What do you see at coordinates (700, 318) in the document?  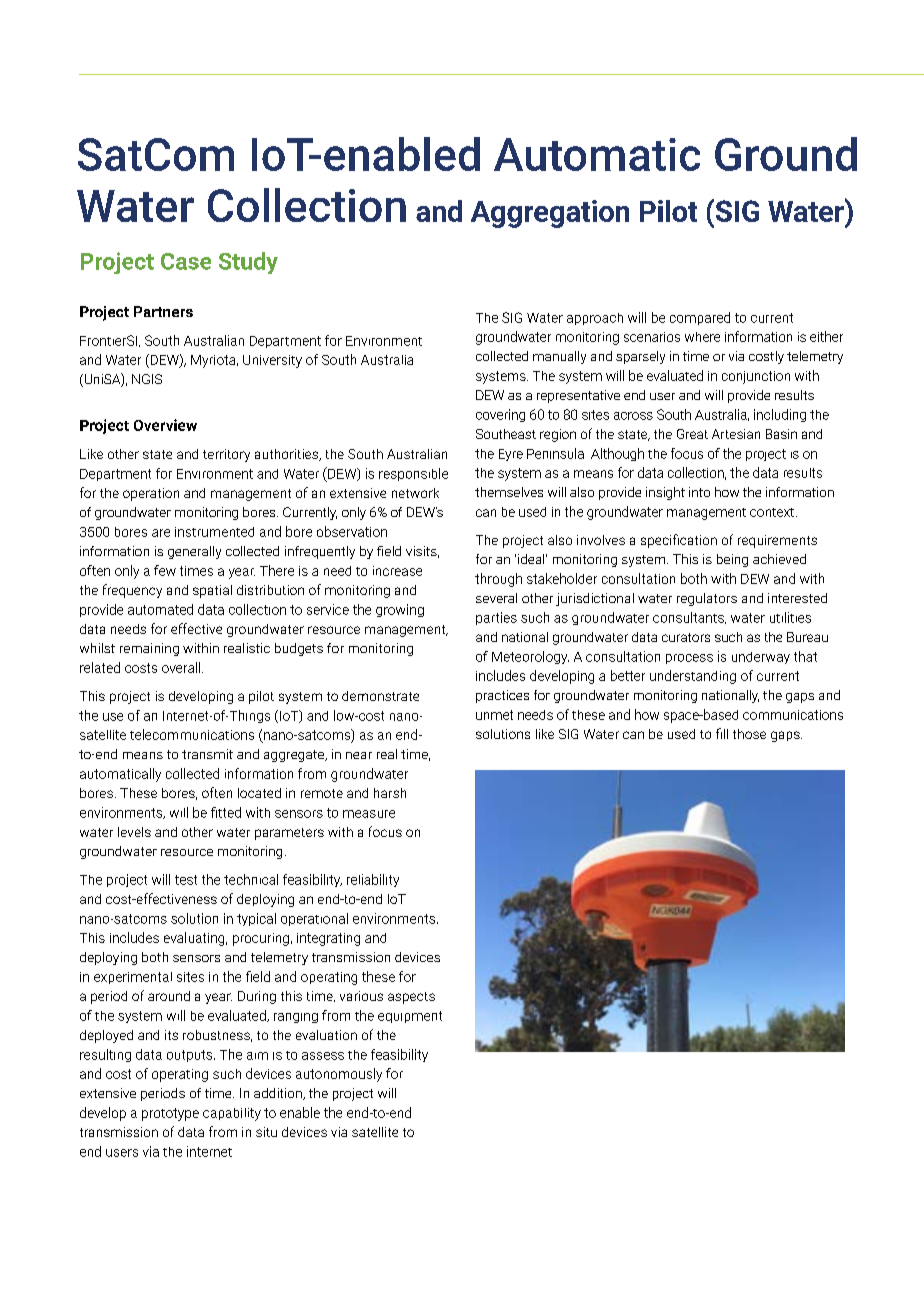 I see `compared` at bounding box center [700, 318].
